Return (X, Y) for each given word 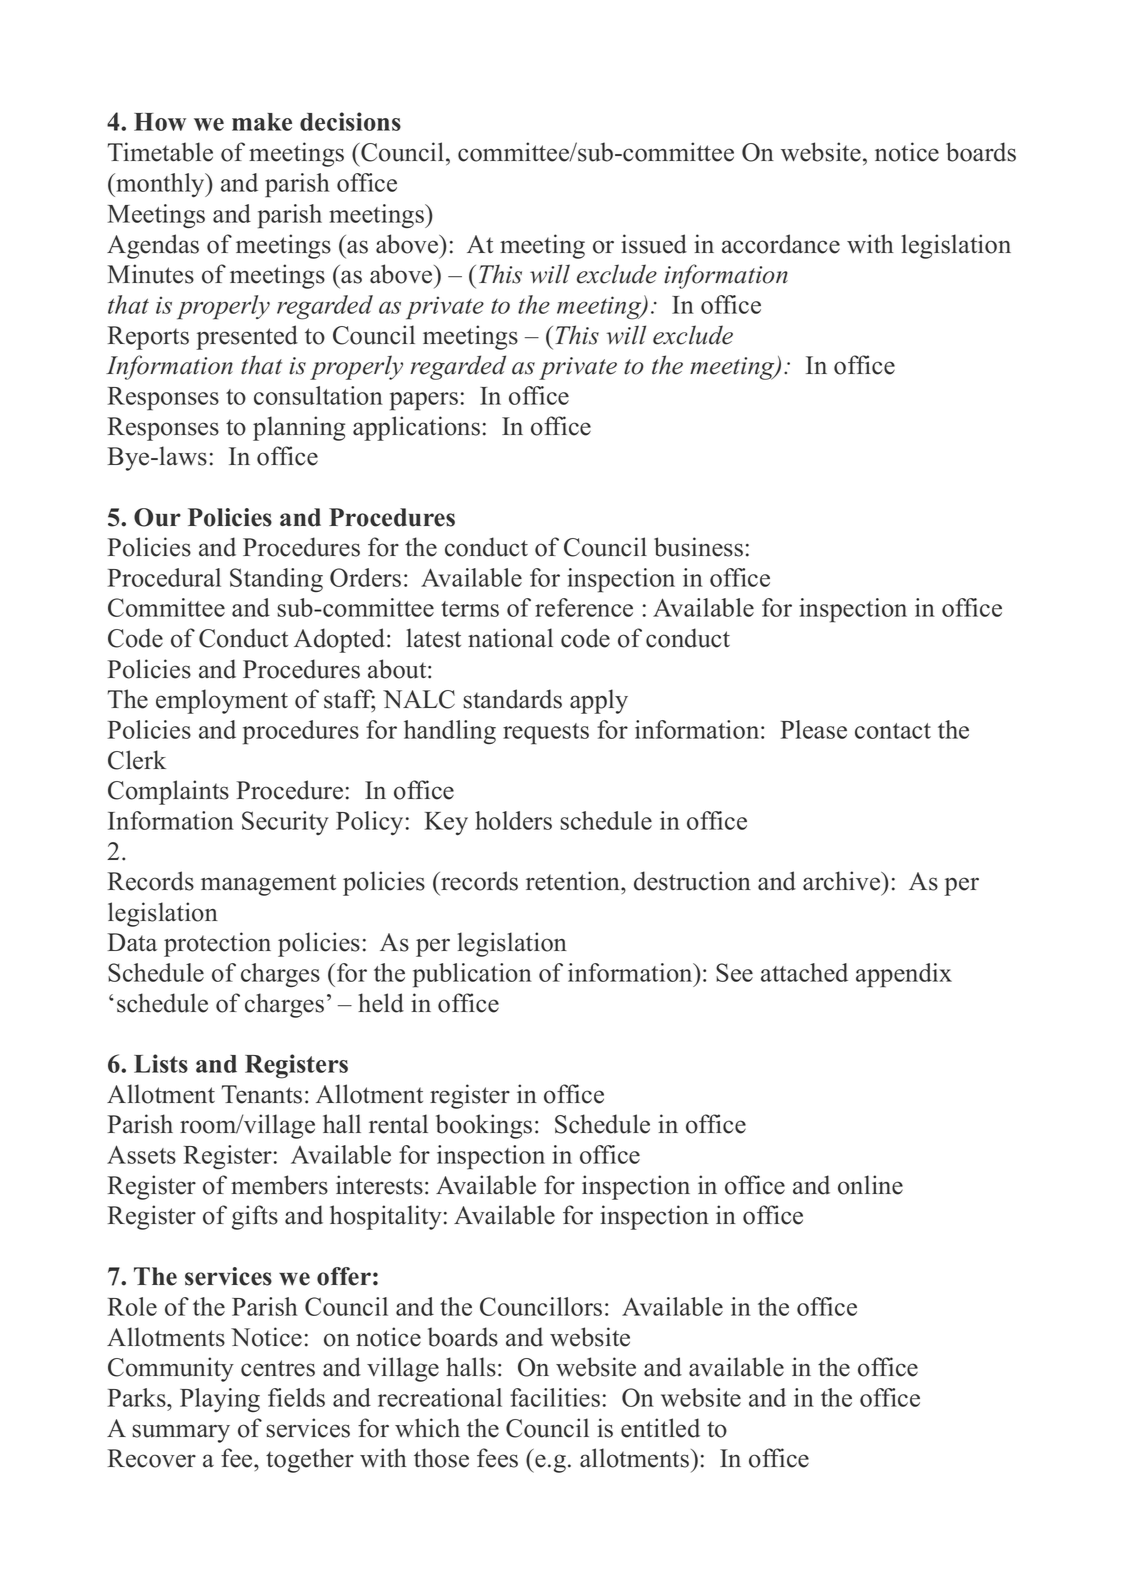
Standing (276, 580)
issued (654, 244)
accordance (781, 244)
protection (217, 944)
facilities (555, 1397)
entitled (660, 1428)
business (698, 547)
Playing (220, 1400)
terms (470, 609)
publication (472, 975)
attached (804, 972)
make (262, 122)
